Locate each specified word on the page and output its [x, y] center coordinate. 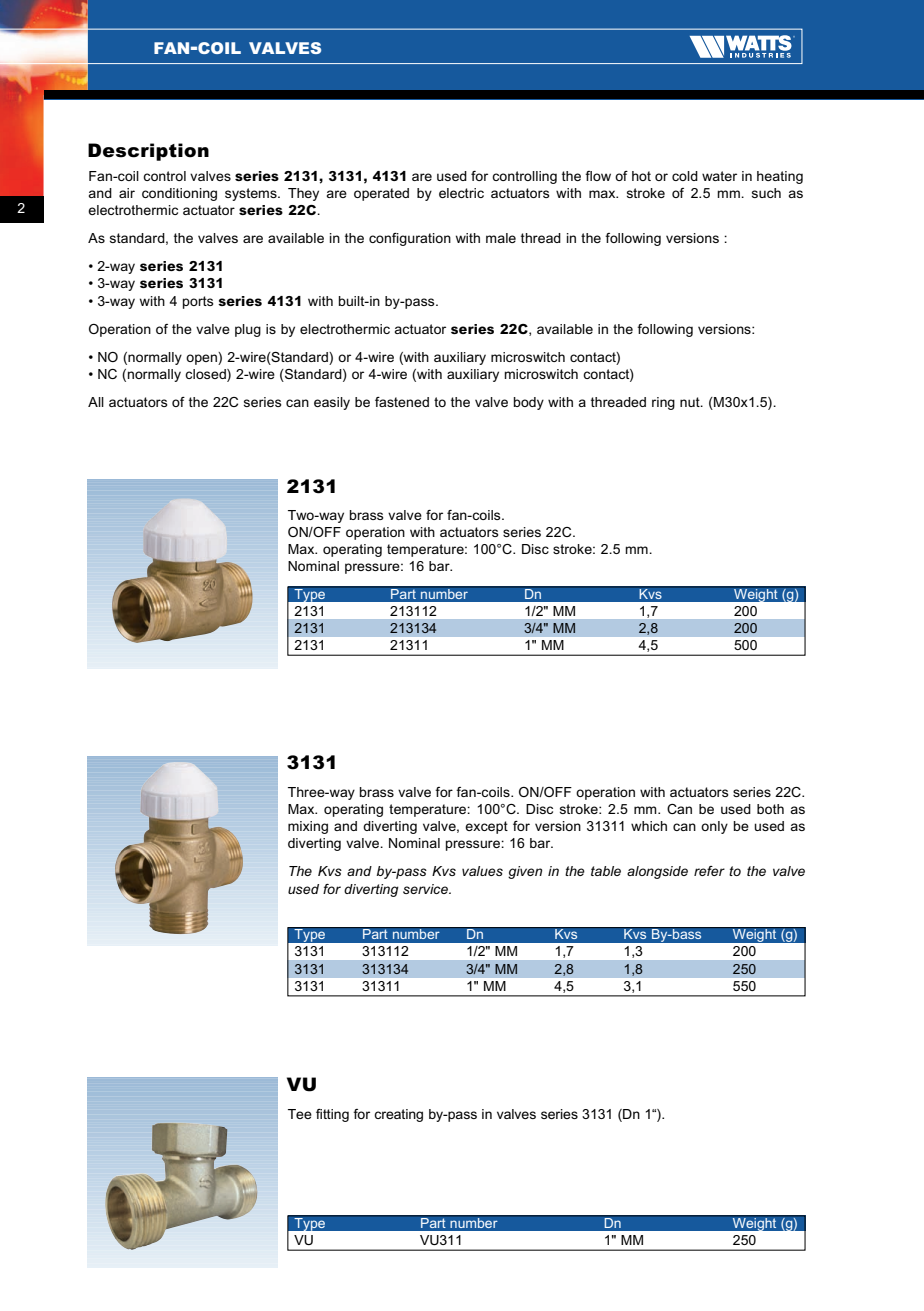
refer [709, 871]
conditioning [179, 194]
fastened [402, 402]
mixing [308, 827]
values [482, 871]
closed [206, 374]
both [770, 809]
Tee [300, 1114]
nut [691, 402]
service [426, 889]
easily [332, 403]
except [486, 827]
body [529, 403]
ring [663, 403]
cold [685, 176]
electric [461, 193]
